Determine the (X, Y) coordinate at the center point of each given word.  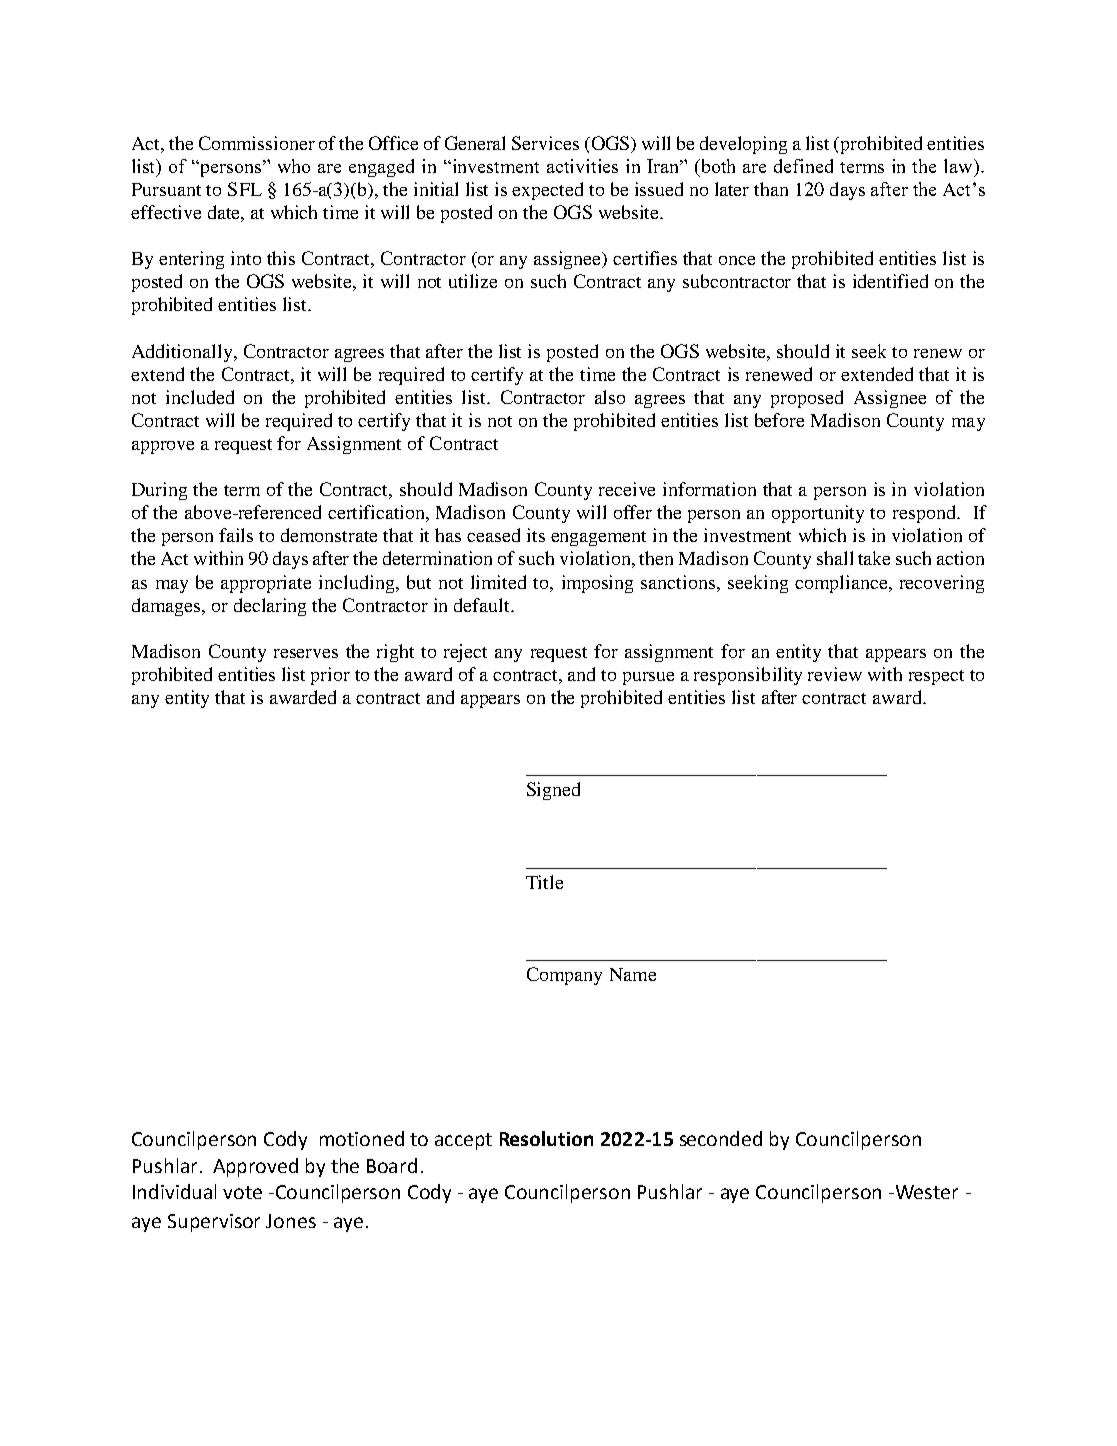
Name (633, 974)
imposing (597, 584)
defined (803, 166)
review (835, 674)
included (200, 397)
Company (564, 976)
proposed (807, 399)
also (610, 397)
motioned (362, 1138)
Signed (553, 791)
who (294, 166)
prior (330, 676)
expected (547, 191)
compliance (842, 584)
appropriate (266, 584)
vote (242, 1192)
